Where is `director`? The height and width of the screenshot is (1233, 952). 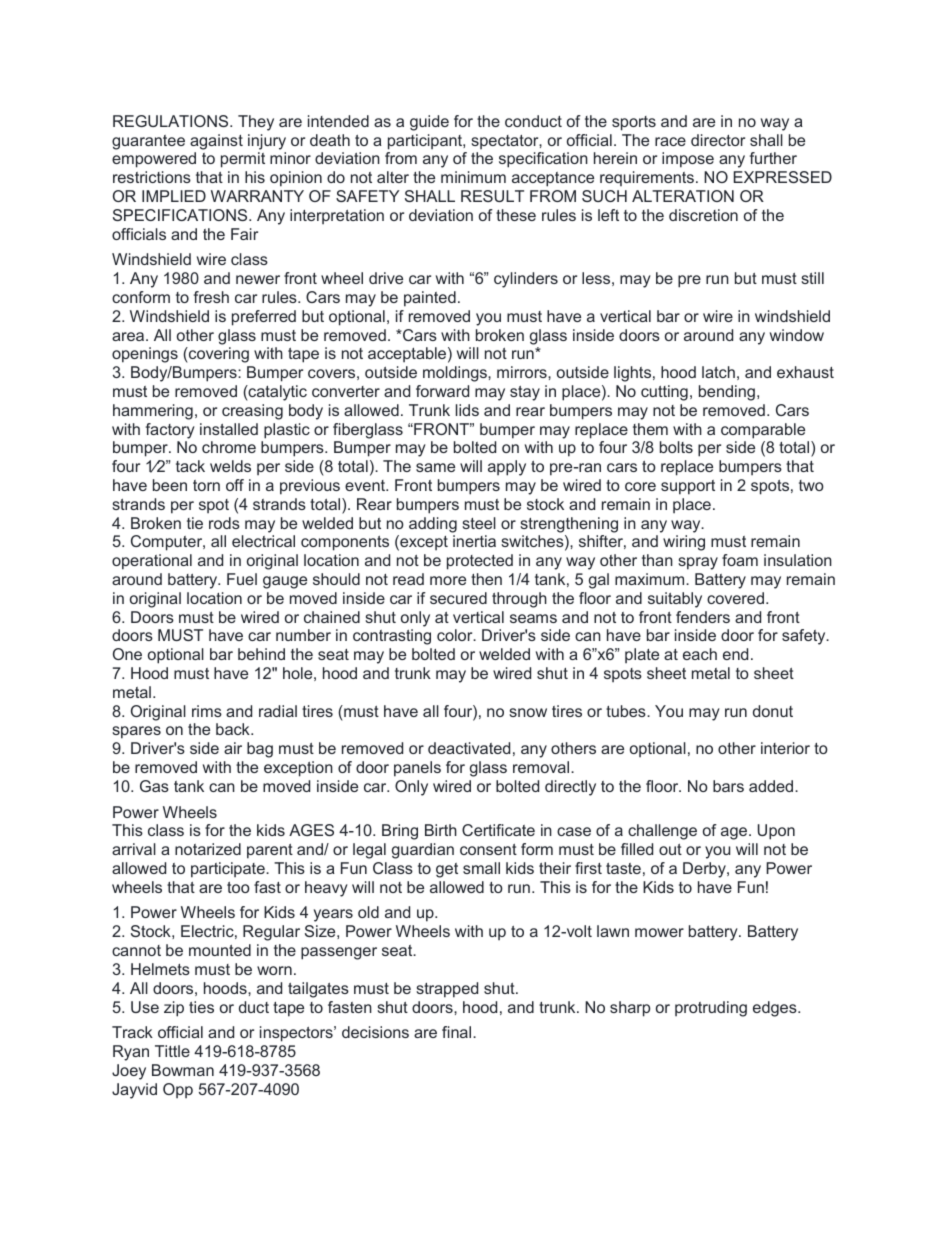
director is located at coordinates (718, 140).
